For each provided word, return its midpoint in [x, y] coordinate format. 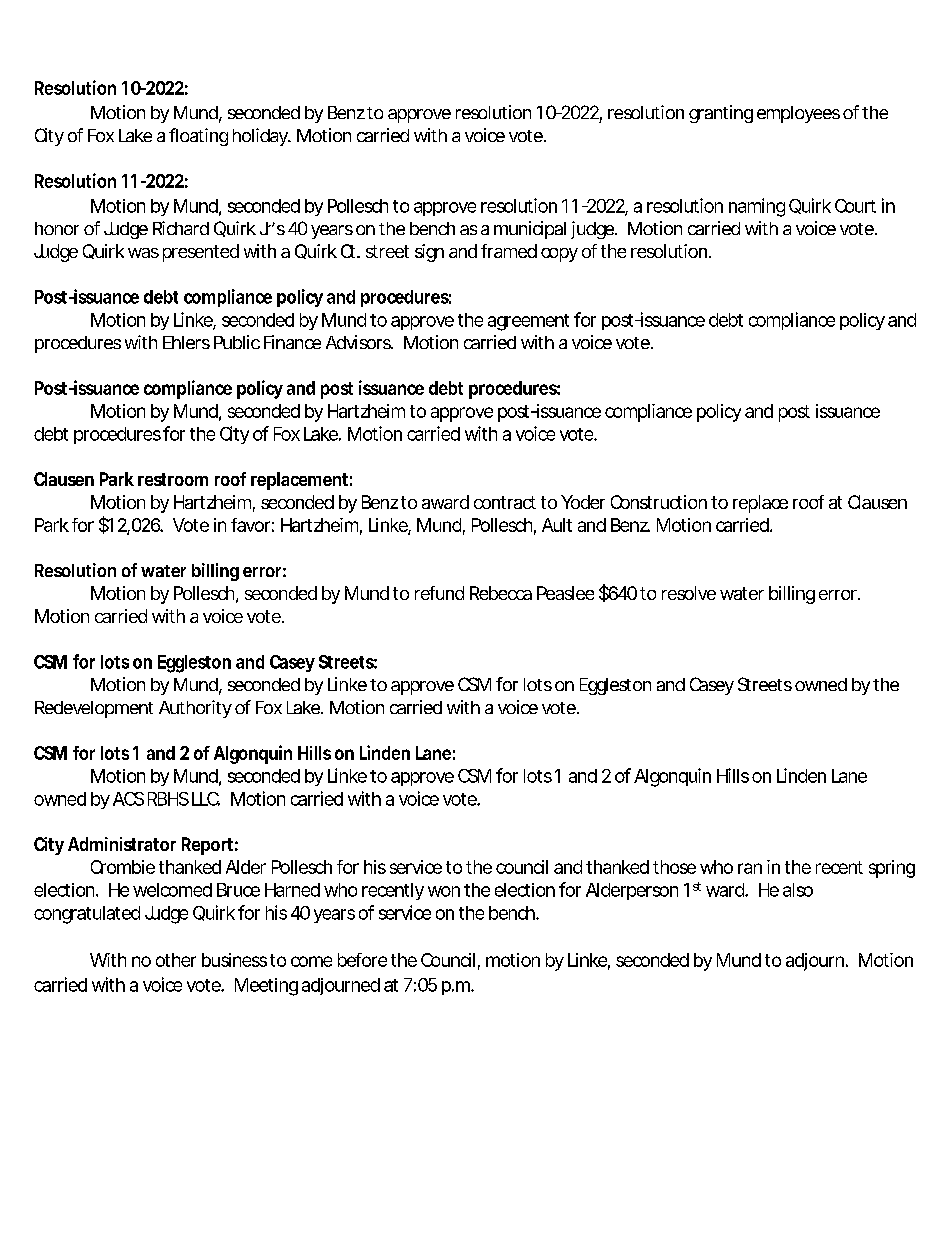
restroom [173, 479]
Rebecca [501, 593]
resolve [689, 593]
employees [798, 114]
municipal [530, 230]
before [362, 960]
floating [198, 137]
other [176, 960]
